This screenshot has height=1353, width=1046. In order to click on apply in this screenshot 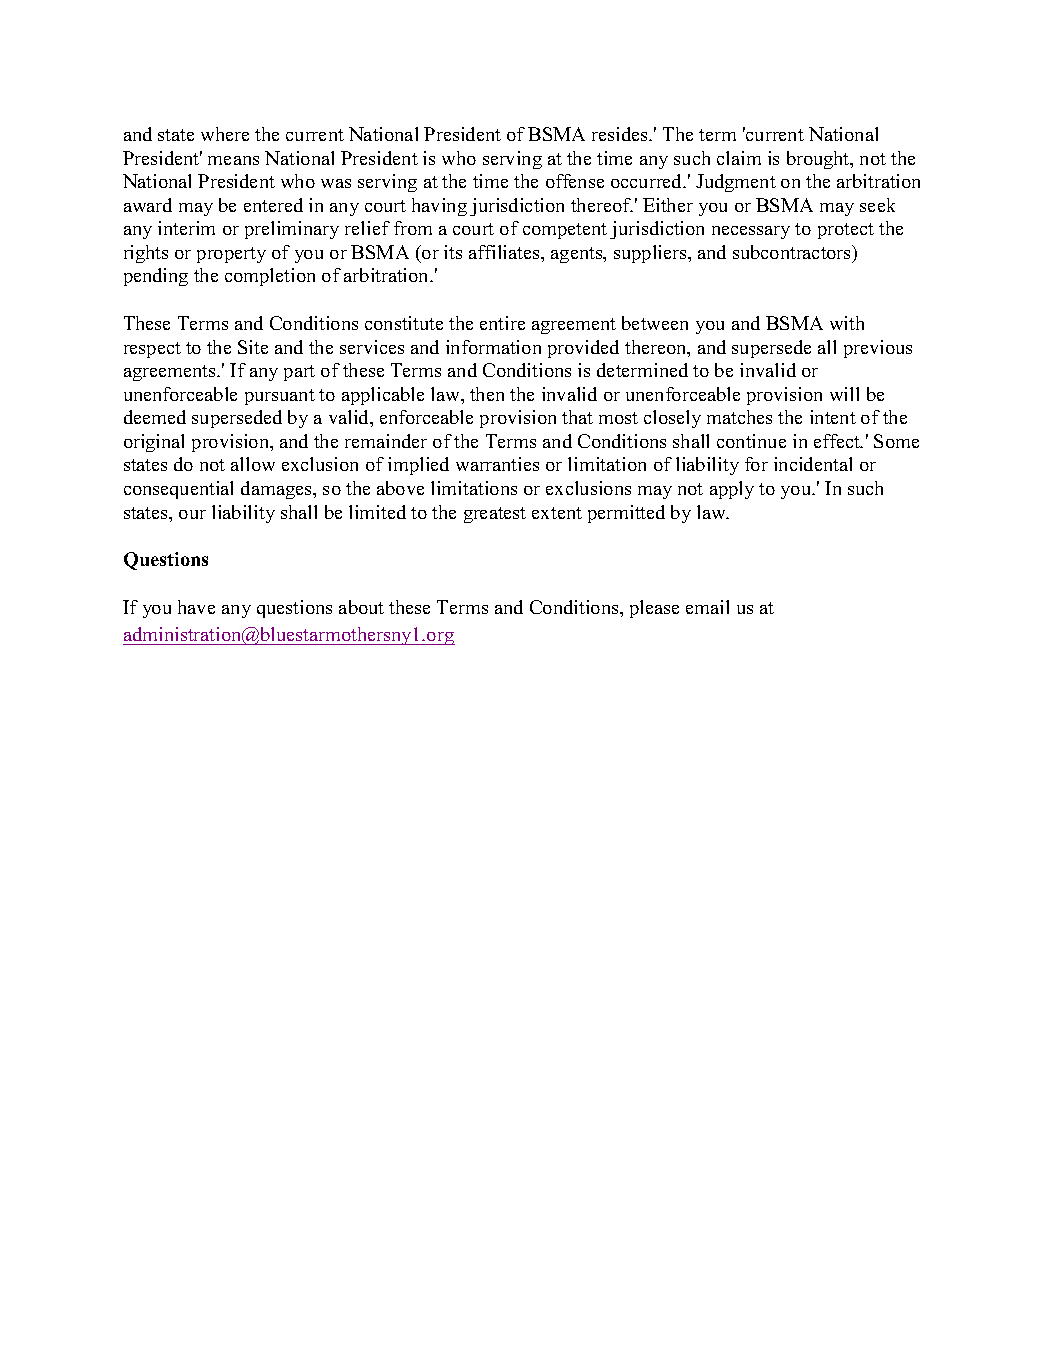, I will do `click(732, 490)`.
